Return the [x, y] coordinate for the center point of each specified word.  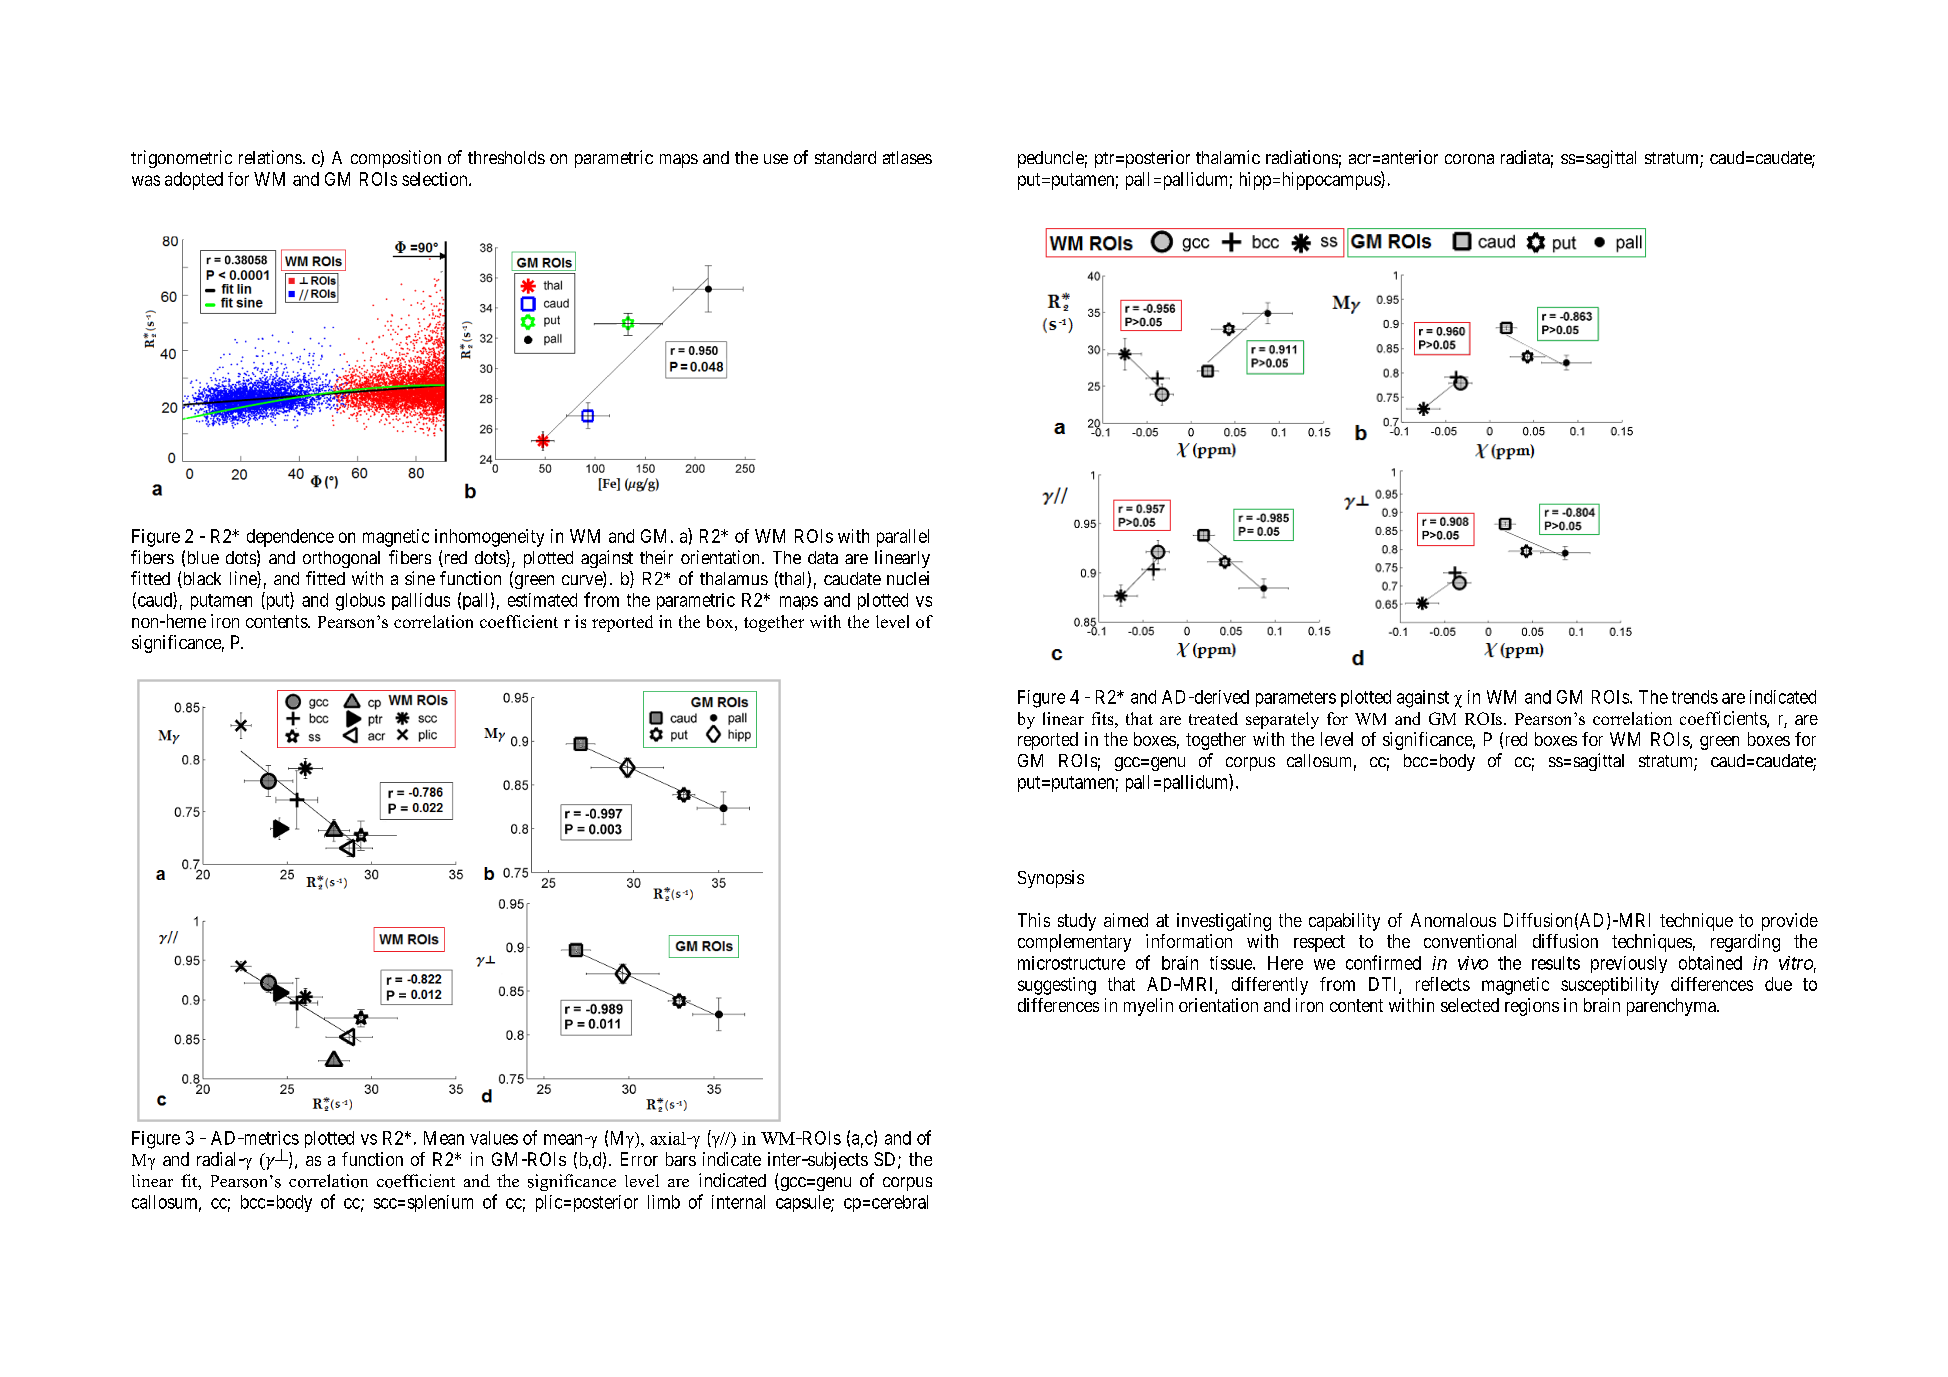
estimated [542, 600]
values [494, 1138]
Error [639, 1159]
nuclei [908, 578]
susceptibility [1610, 986]
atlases [907, 157]
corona [1469, 159]
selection [436, 179]
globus [360, 602]
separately [1282, 720]
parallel [903, 538]
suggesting [1057, 986]
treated [1213, 718]
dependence [290, 538]
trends [1695, 697]
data [823, 557]
